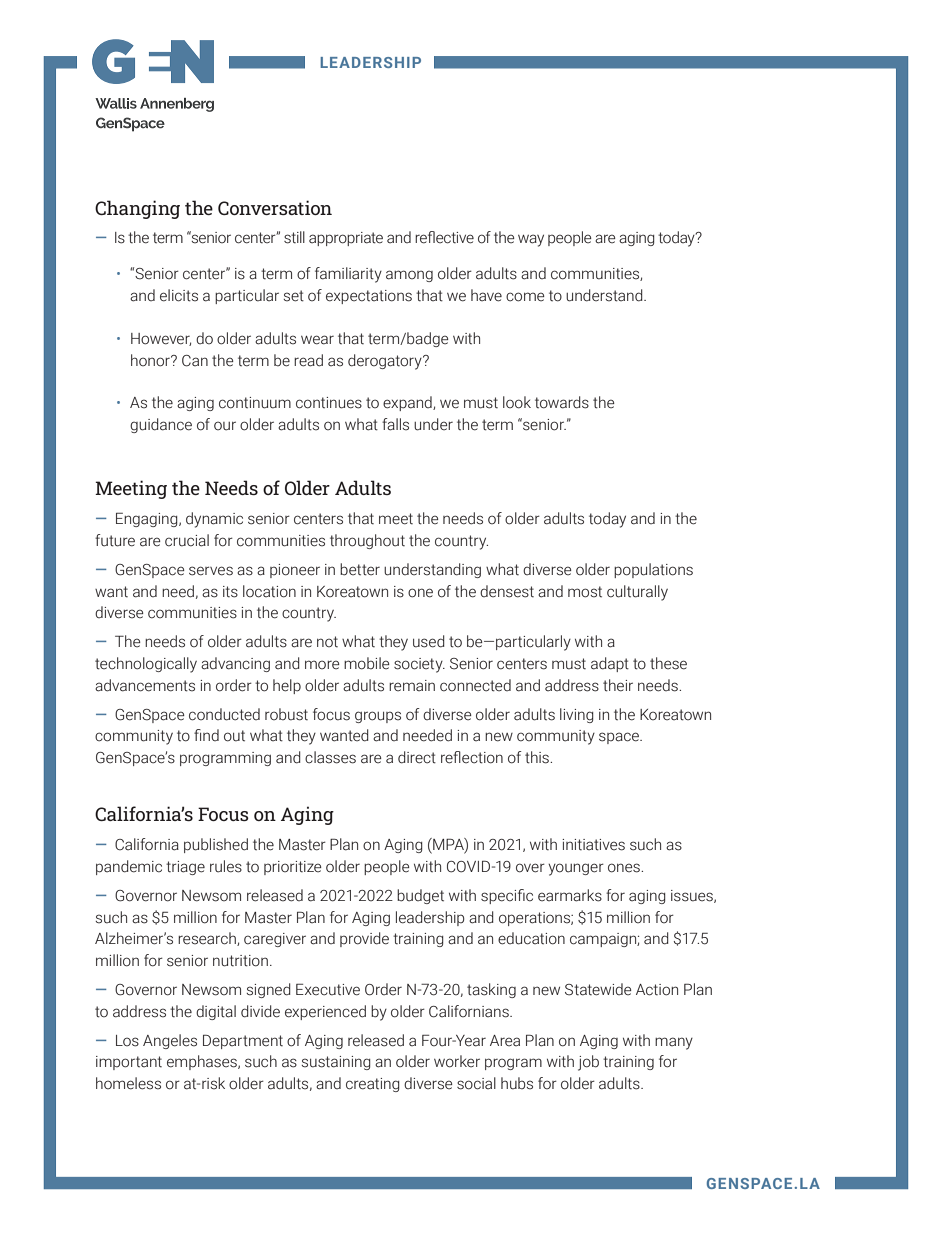 The image size is (952, 1233). I want to click on appropriate, so click(346, 239).
